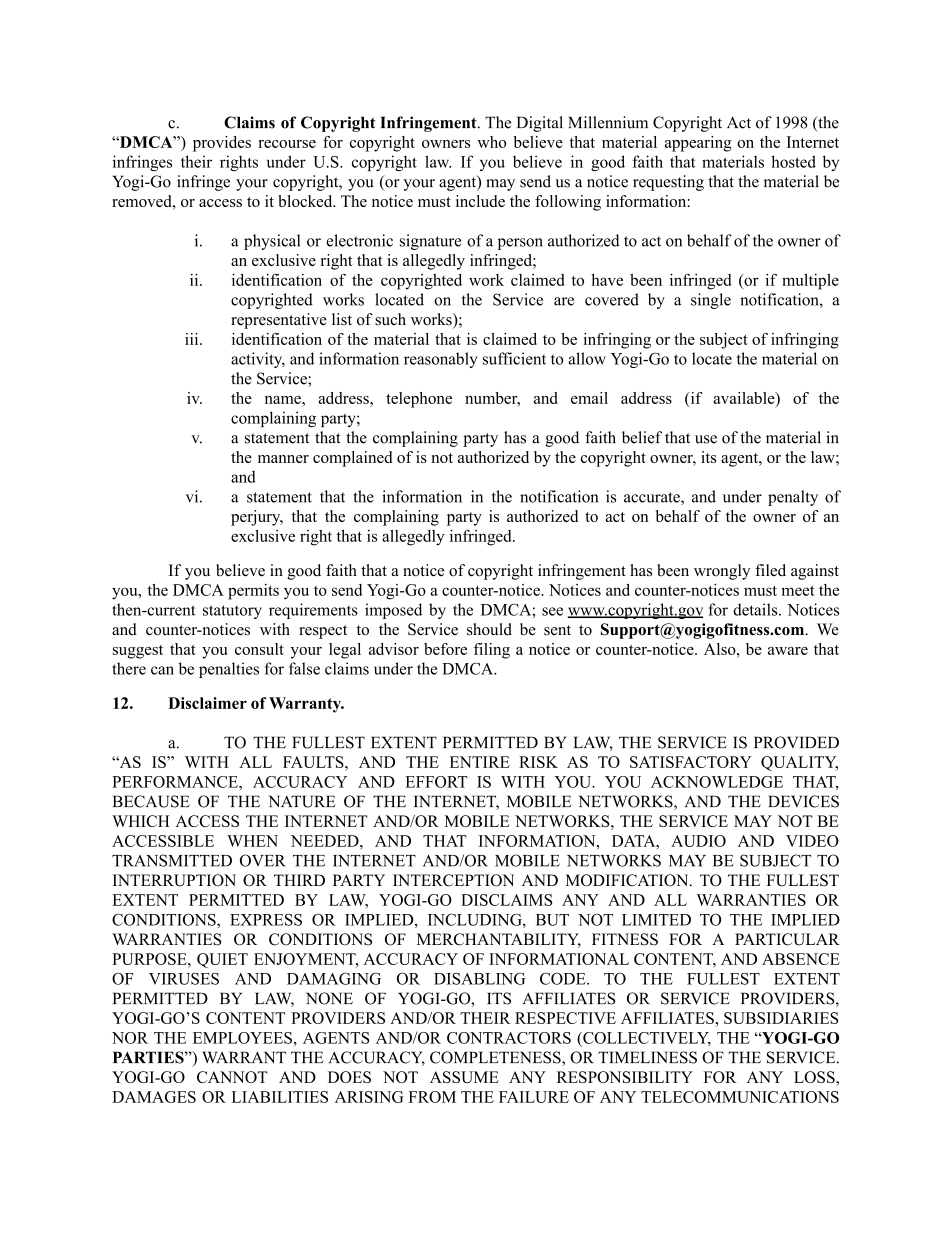 This screenshot has width=952, height=1233. What do you see at coordinates (489, 629) in the screenshot?
I see `should` at bounding box center [489, 629].
